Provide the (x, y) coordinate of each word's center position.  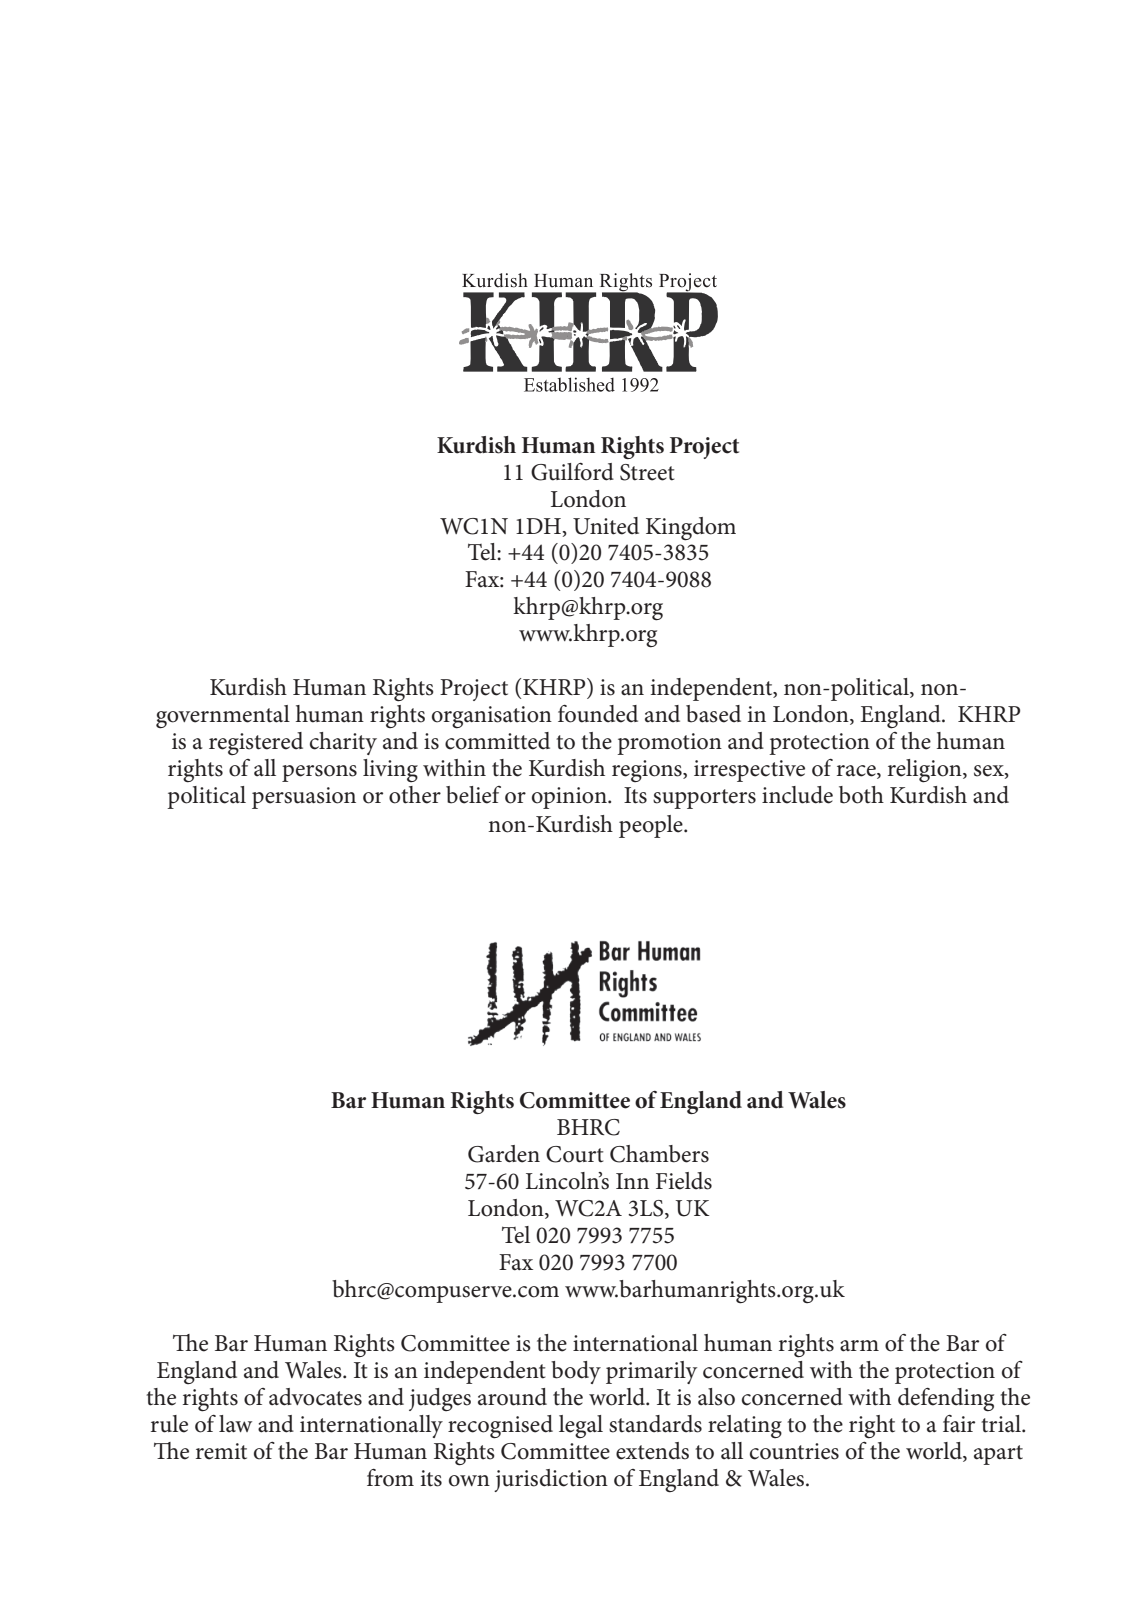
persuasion (304, 798)
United (606, 526)
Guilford (572, 472)
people (652, 826)
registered (256, 743)
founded (598, 714)
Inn (632, 1181)
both (861, 795)
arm (859, 1346)
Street (647, 472)
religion (926, 771)
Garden (504, 1154)
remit (221, 1451)
